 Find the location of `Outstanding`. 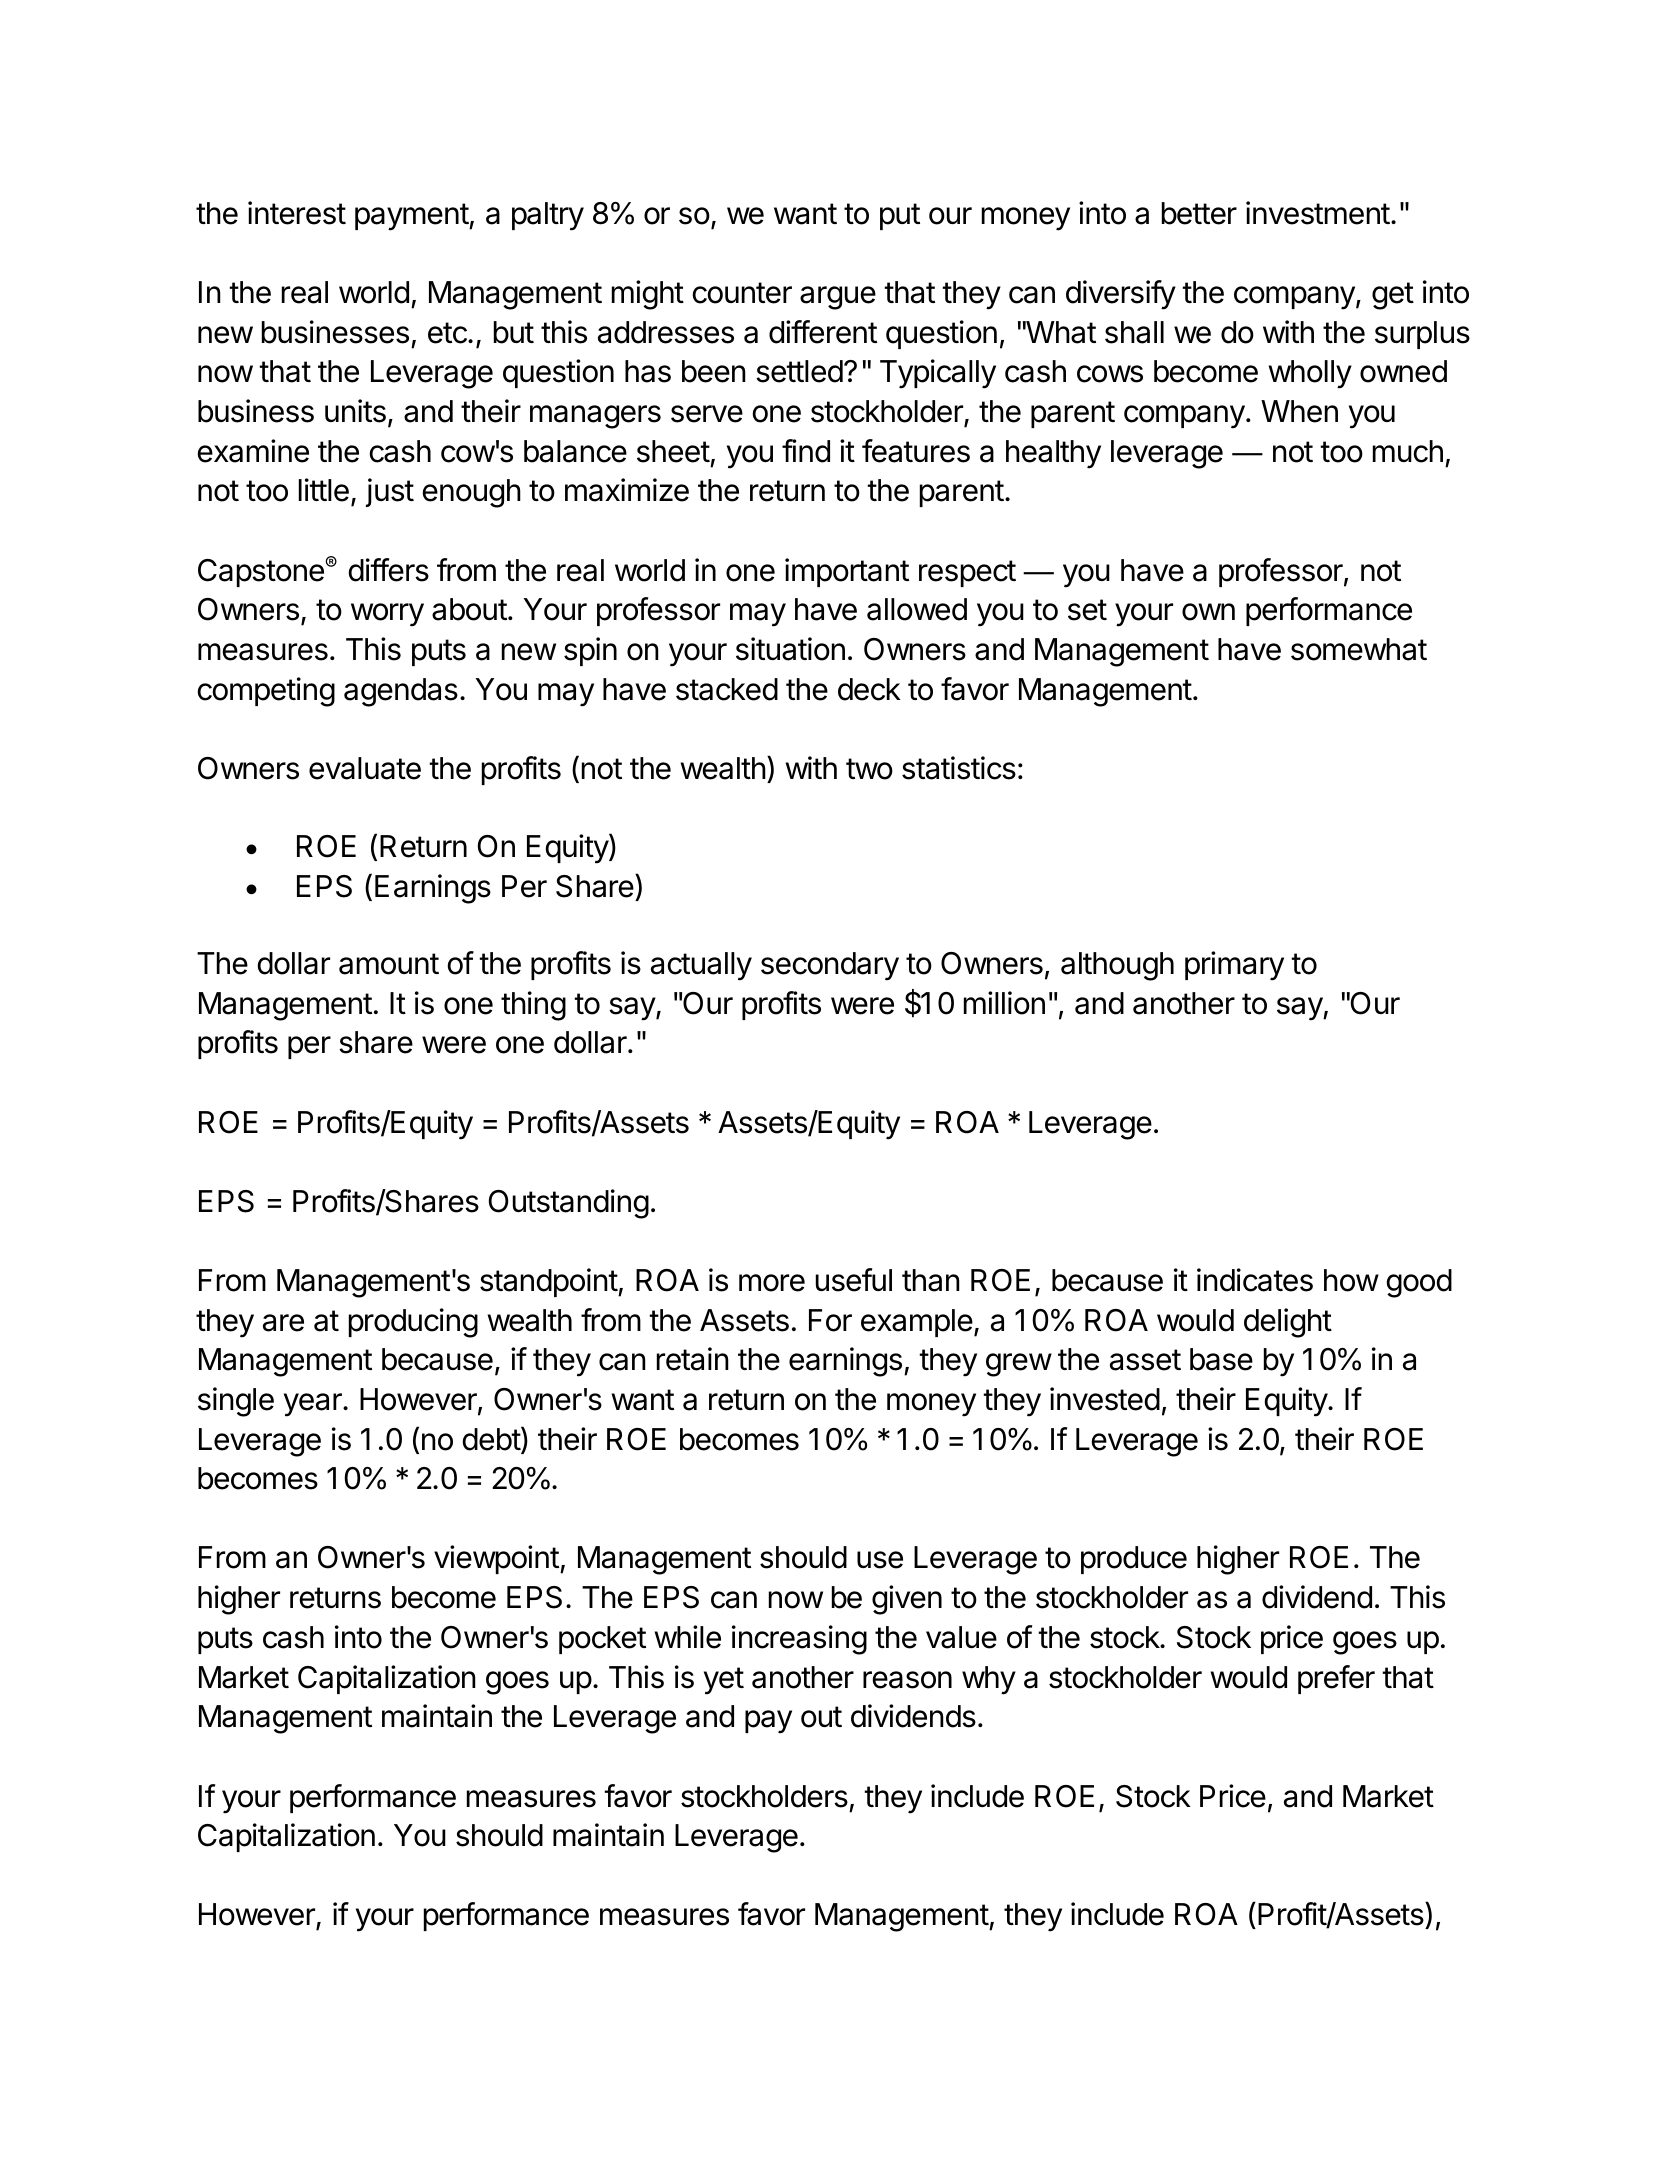

Outstanding is located at coordinates (569, 1204).
